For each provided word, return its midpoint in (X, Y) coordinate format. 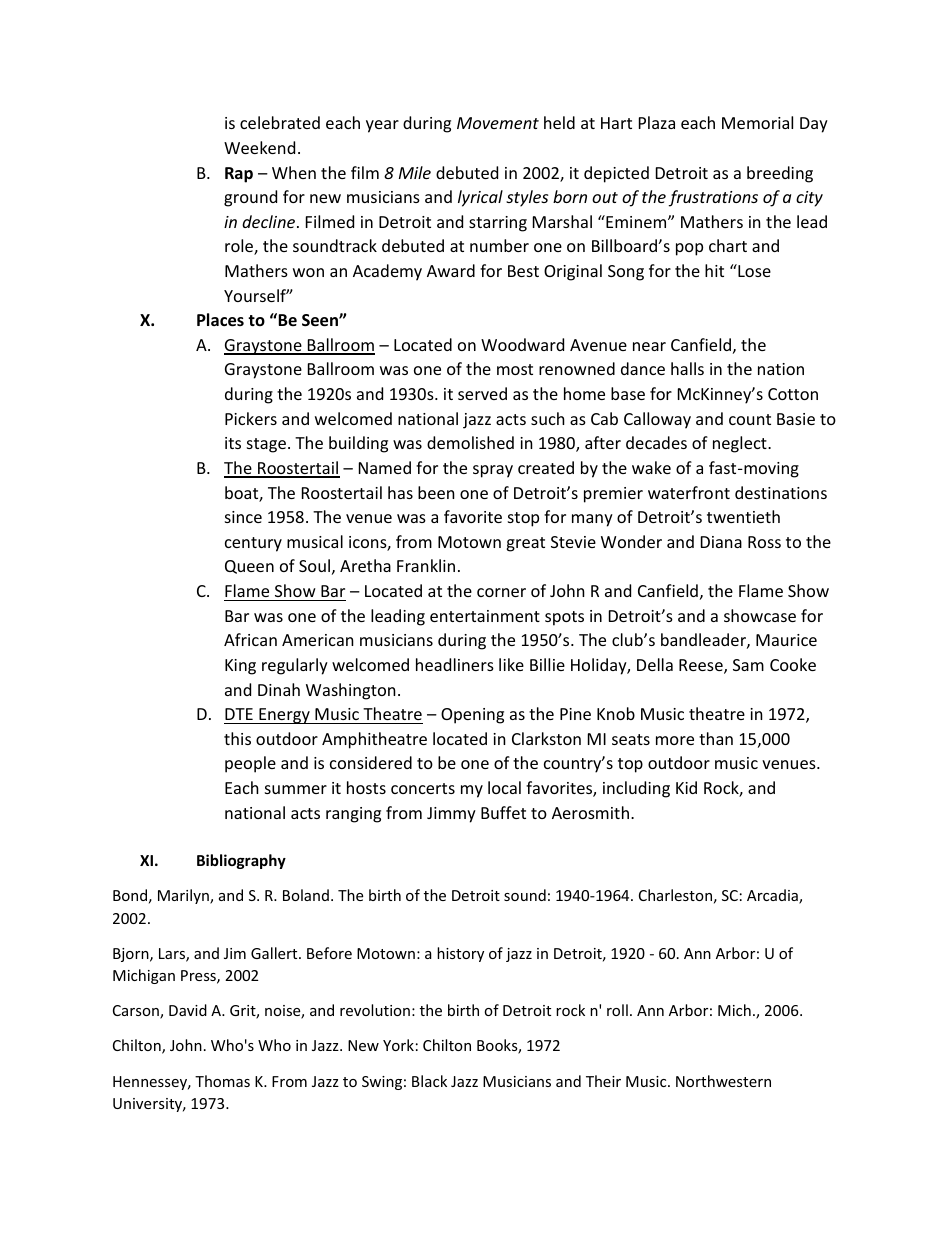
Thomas (222, 1081)
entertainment (485, 616)
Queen (249, 567)
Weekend (259, 147)
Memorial (757, 122)
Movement (498, 123)
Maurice (786, 640)
